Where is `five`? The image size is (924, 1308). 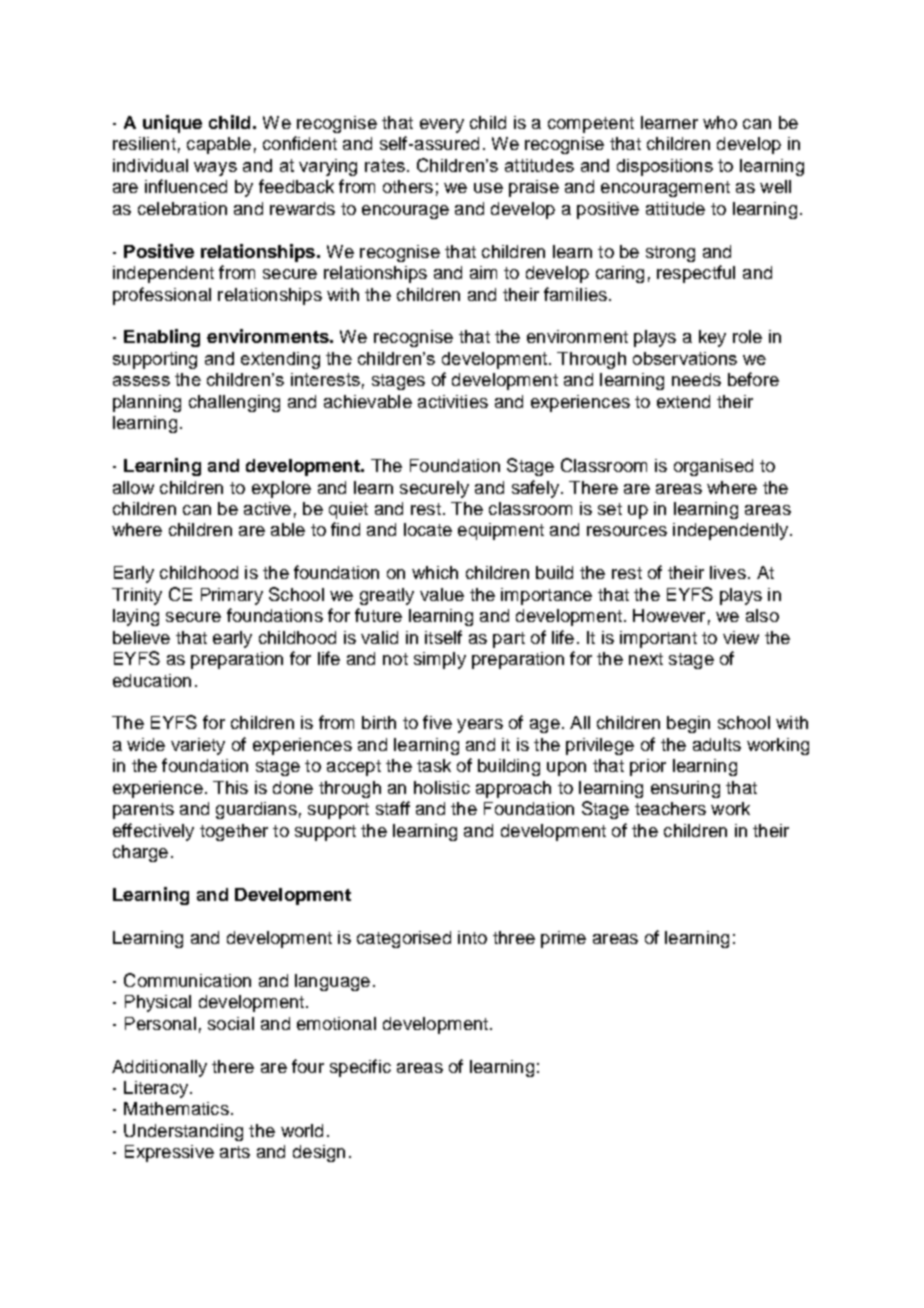
five is located at coordinates (437, 722).
